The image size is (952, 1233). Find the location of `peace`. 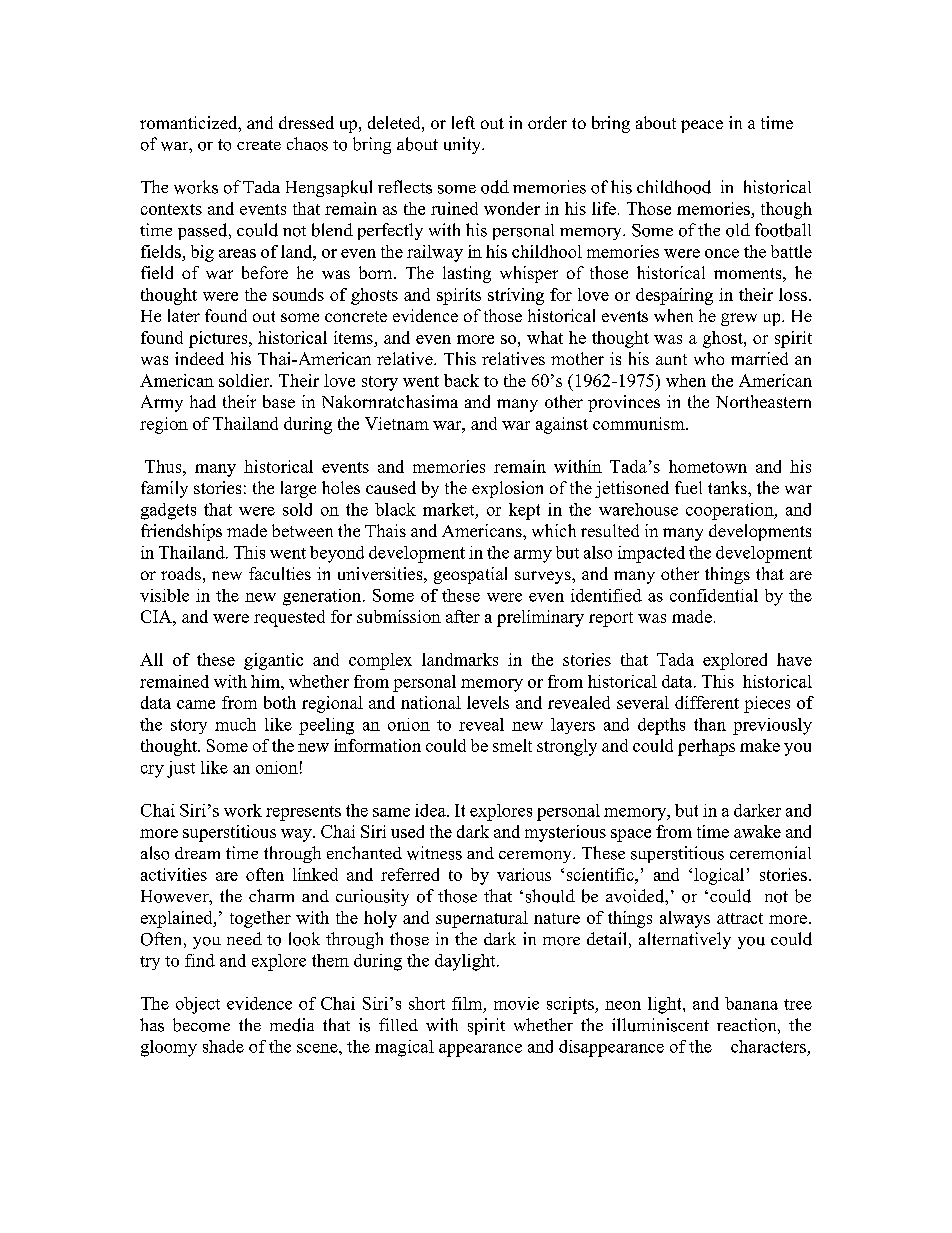

peace is located at coordinates (702, 126).
